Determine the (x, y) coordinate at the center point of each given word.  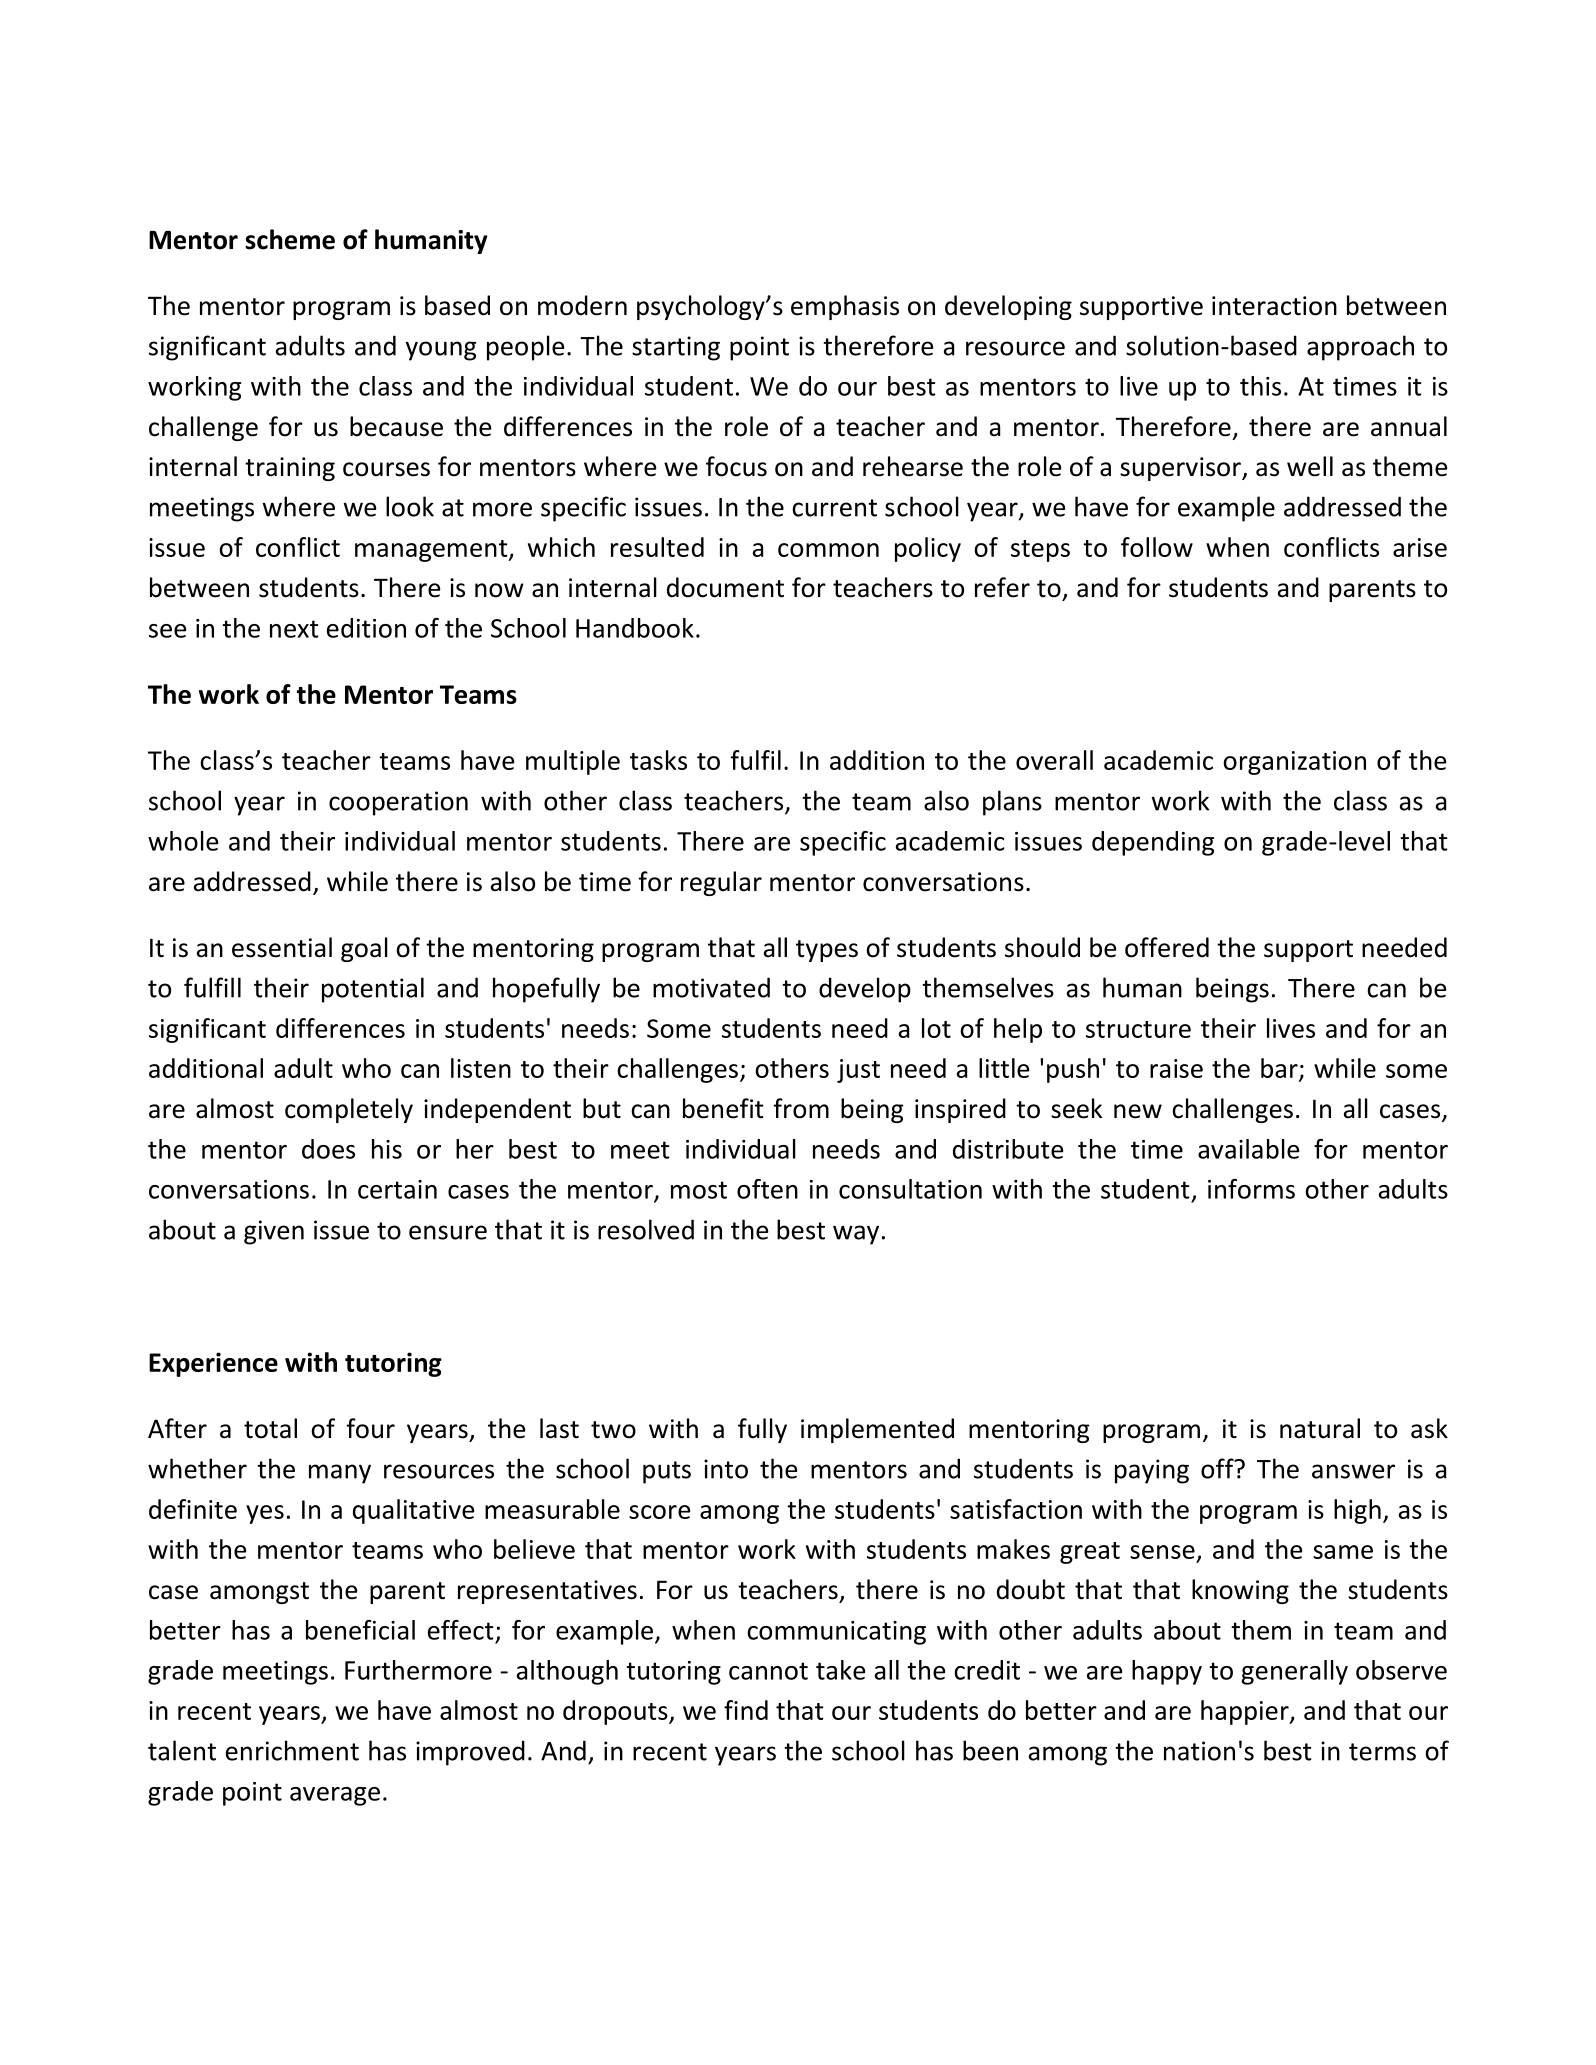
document (725, 587)
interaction (1274, 306)
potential (373, 990)
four (370, 1428)
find (746, 1710)
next (294, 629)
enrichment (292, 1750)
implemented (877, 1430)
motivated (711, 987)
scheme (290, 239)
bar (1280, 1069)
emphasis (845, 307)
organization (1294, 763)
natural (1320, 1428)
